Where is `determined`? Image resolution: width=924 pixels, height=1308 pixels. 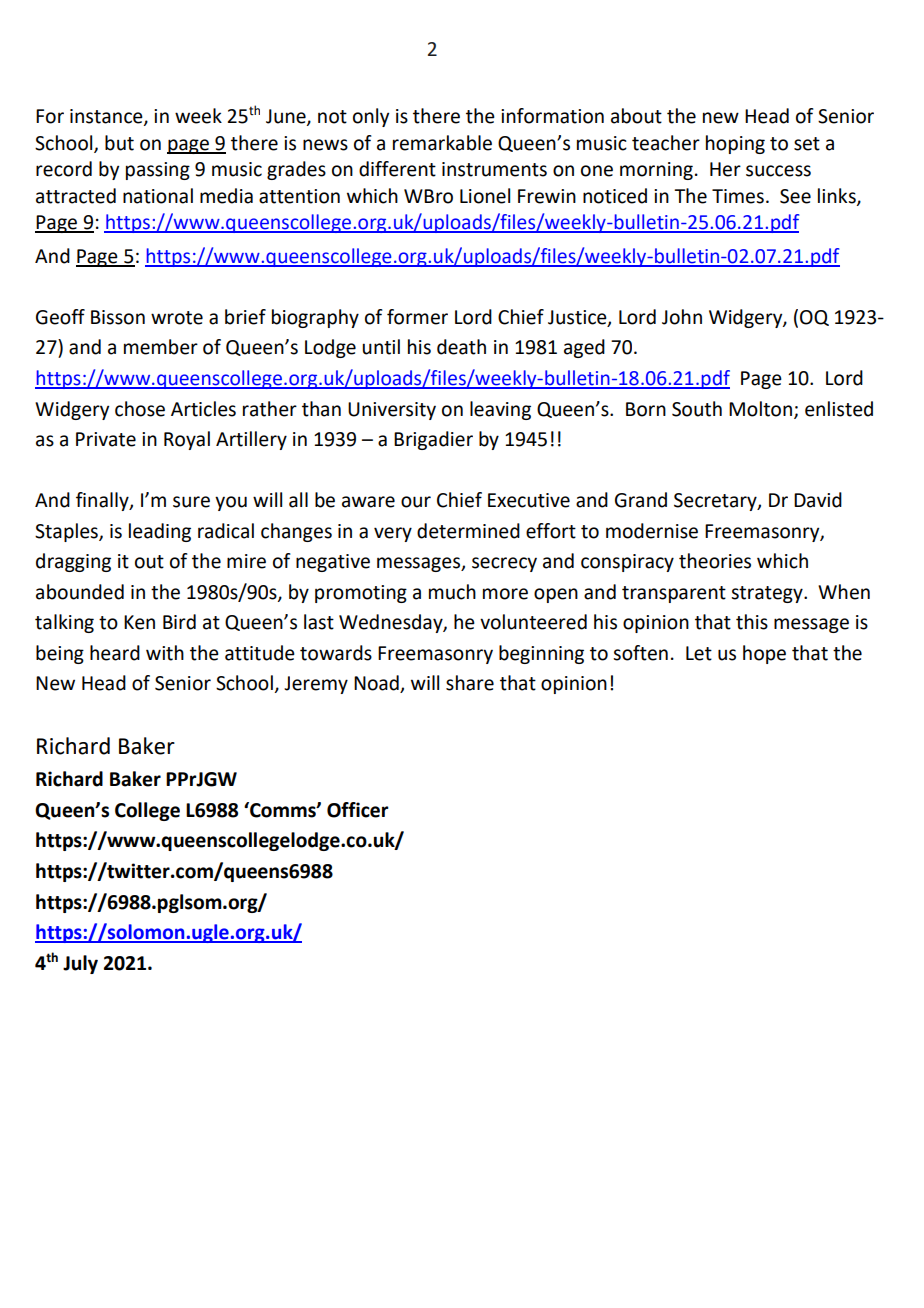 determined is located at coordinates (468, 531).
